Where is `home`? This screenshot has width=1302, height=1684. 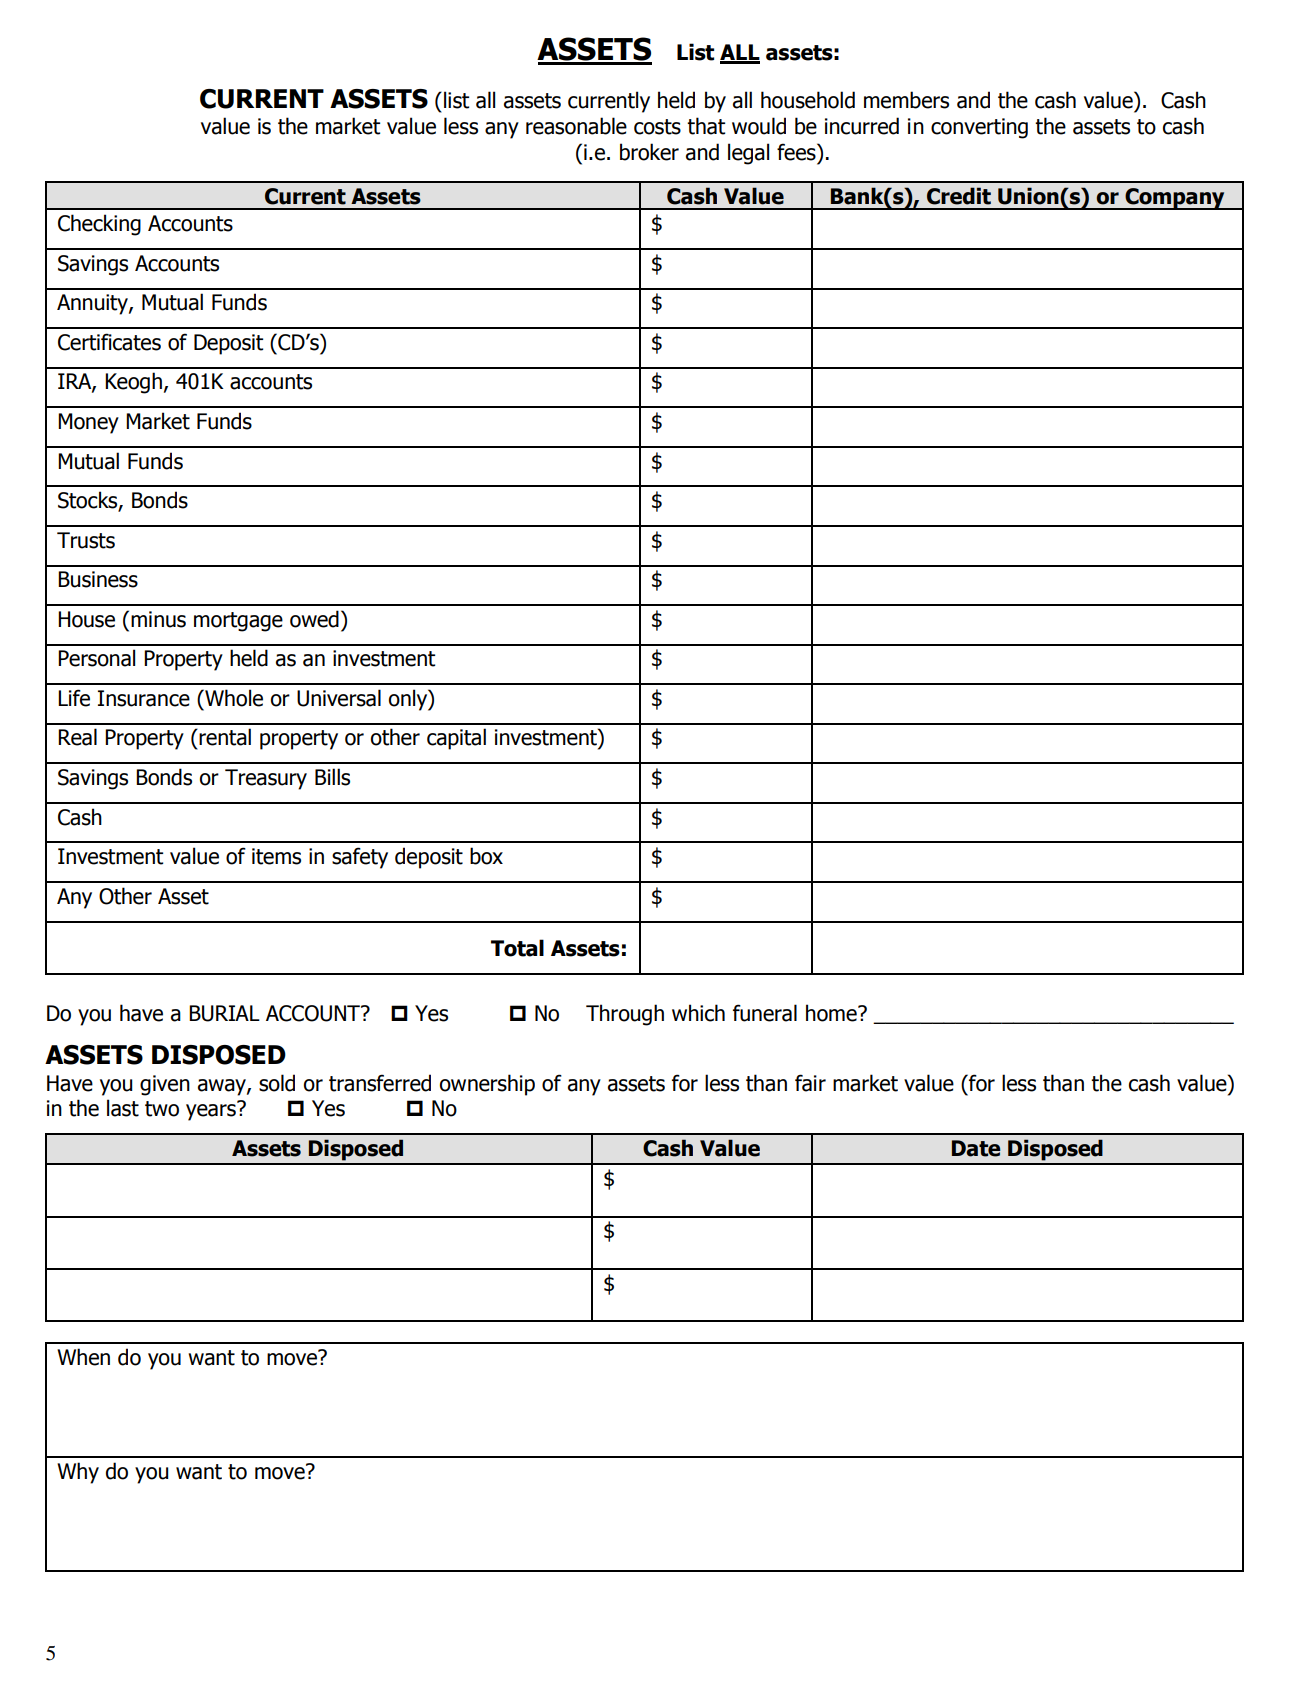
home is located at coordinates (832, 1013).
